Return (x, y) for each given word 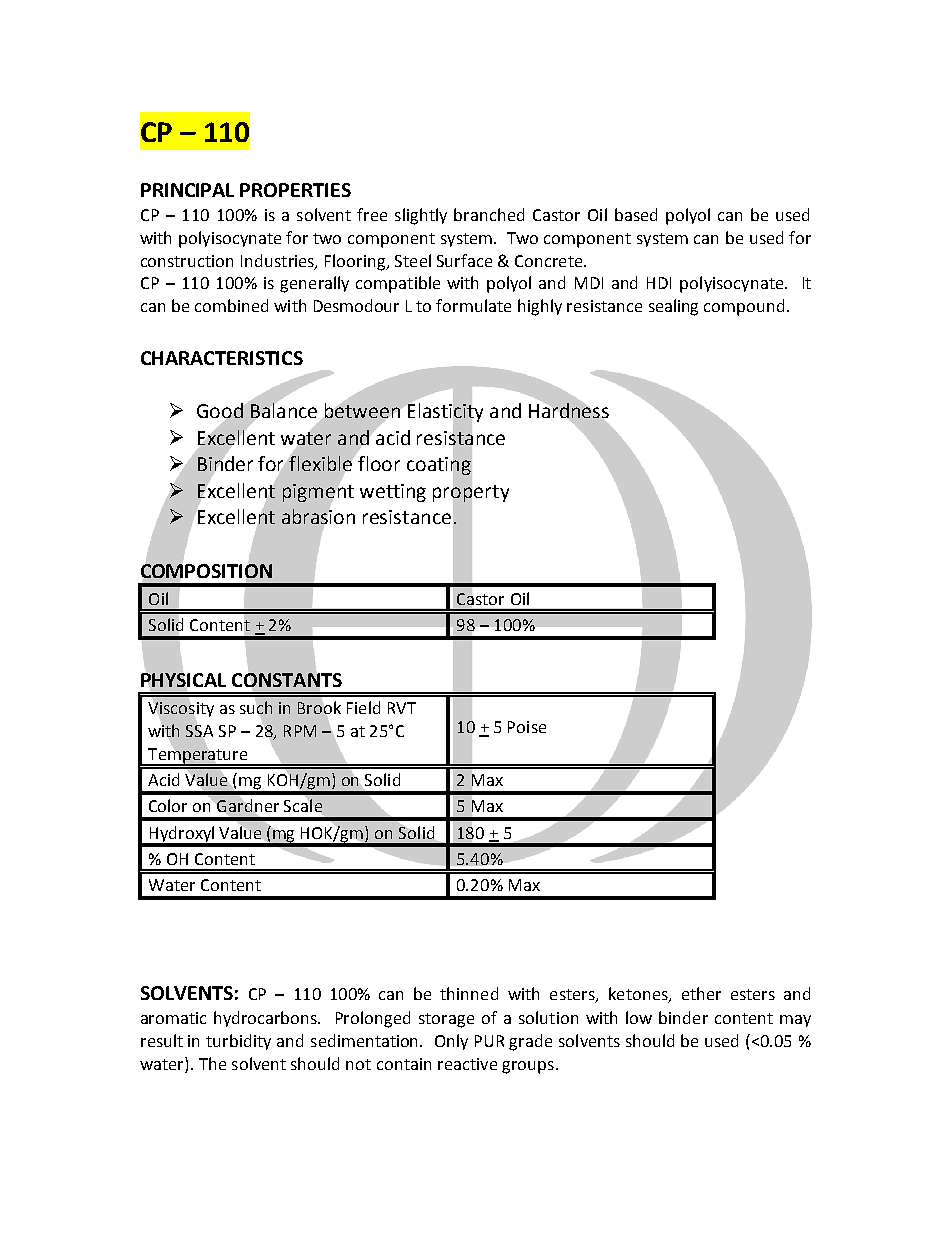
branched (489, 214)
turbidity (238, 1042)
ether (701, 993)
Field (363, 707)
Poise (527, 727)
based (636, 214)
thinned (469, 993)
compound (744, 307)
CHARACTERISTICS (222, 358)
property (471, 493)
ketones (639, 995)
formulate (473, 305)
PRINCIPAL (187, 190)
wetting (393, 493)
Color (168, 805)
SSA (199, 731)
